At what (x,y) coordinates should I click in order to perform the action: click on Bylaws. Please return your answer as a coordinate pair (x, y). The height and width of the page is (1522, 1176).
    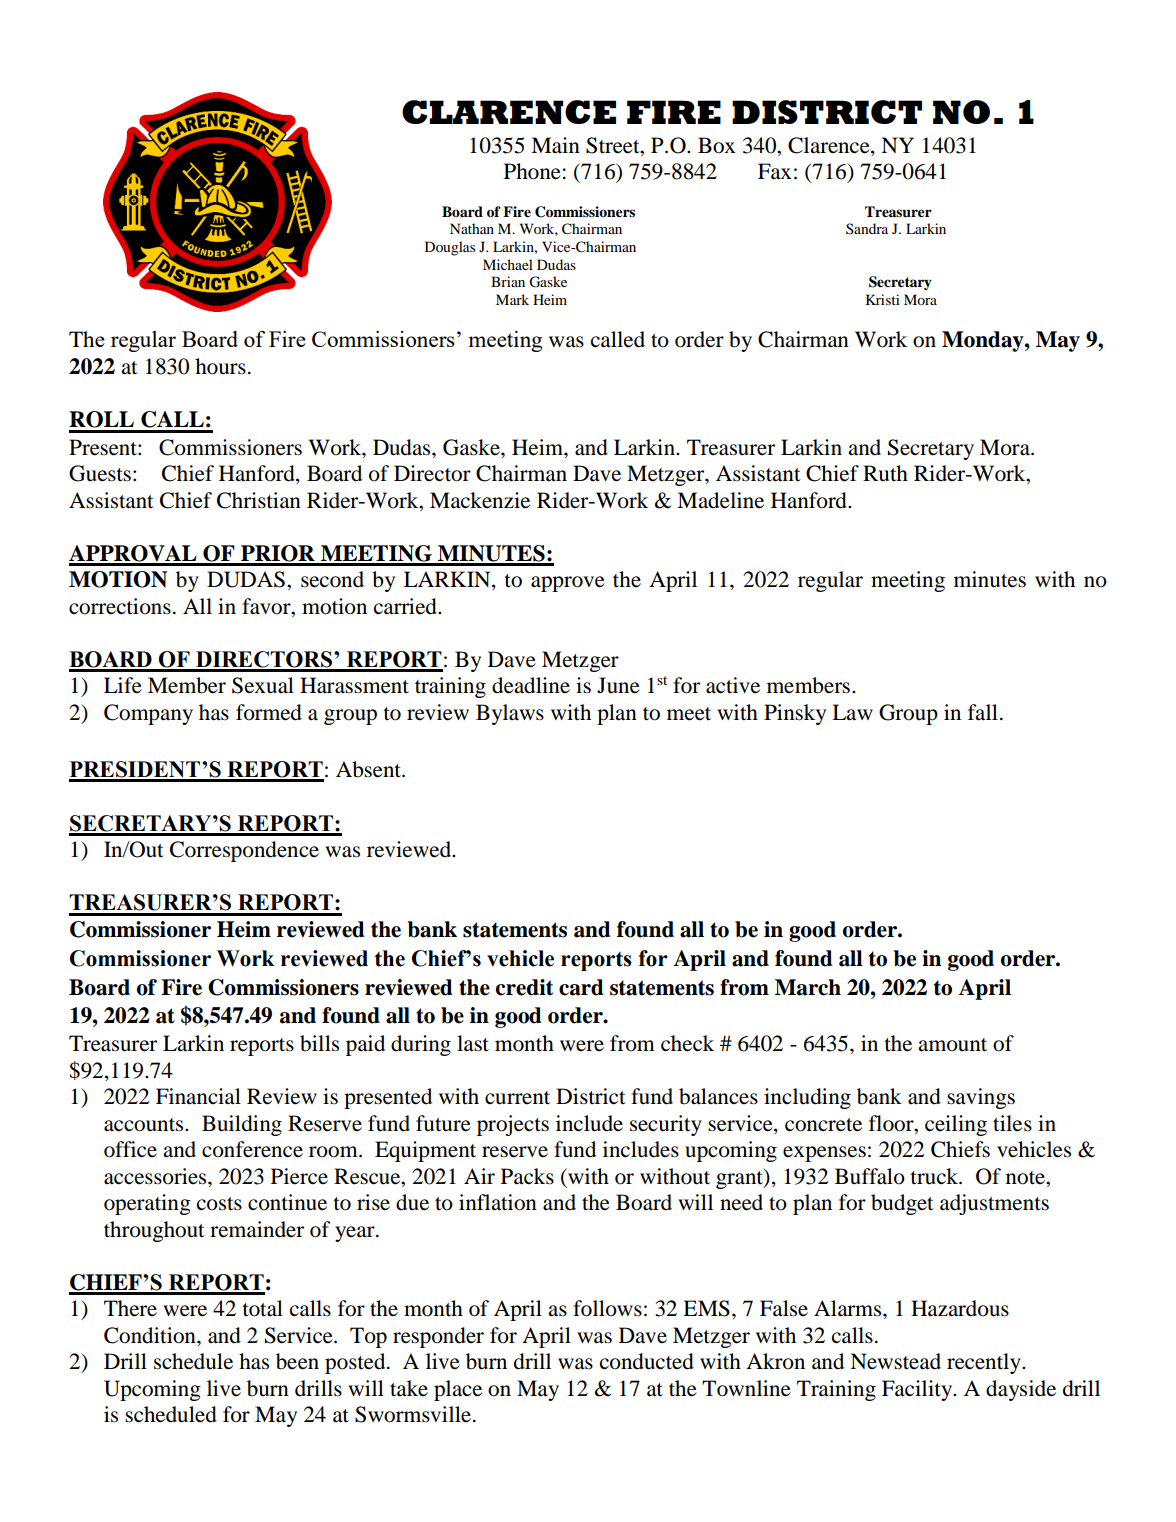
    Looking at the image, I should click on (510, 714).
